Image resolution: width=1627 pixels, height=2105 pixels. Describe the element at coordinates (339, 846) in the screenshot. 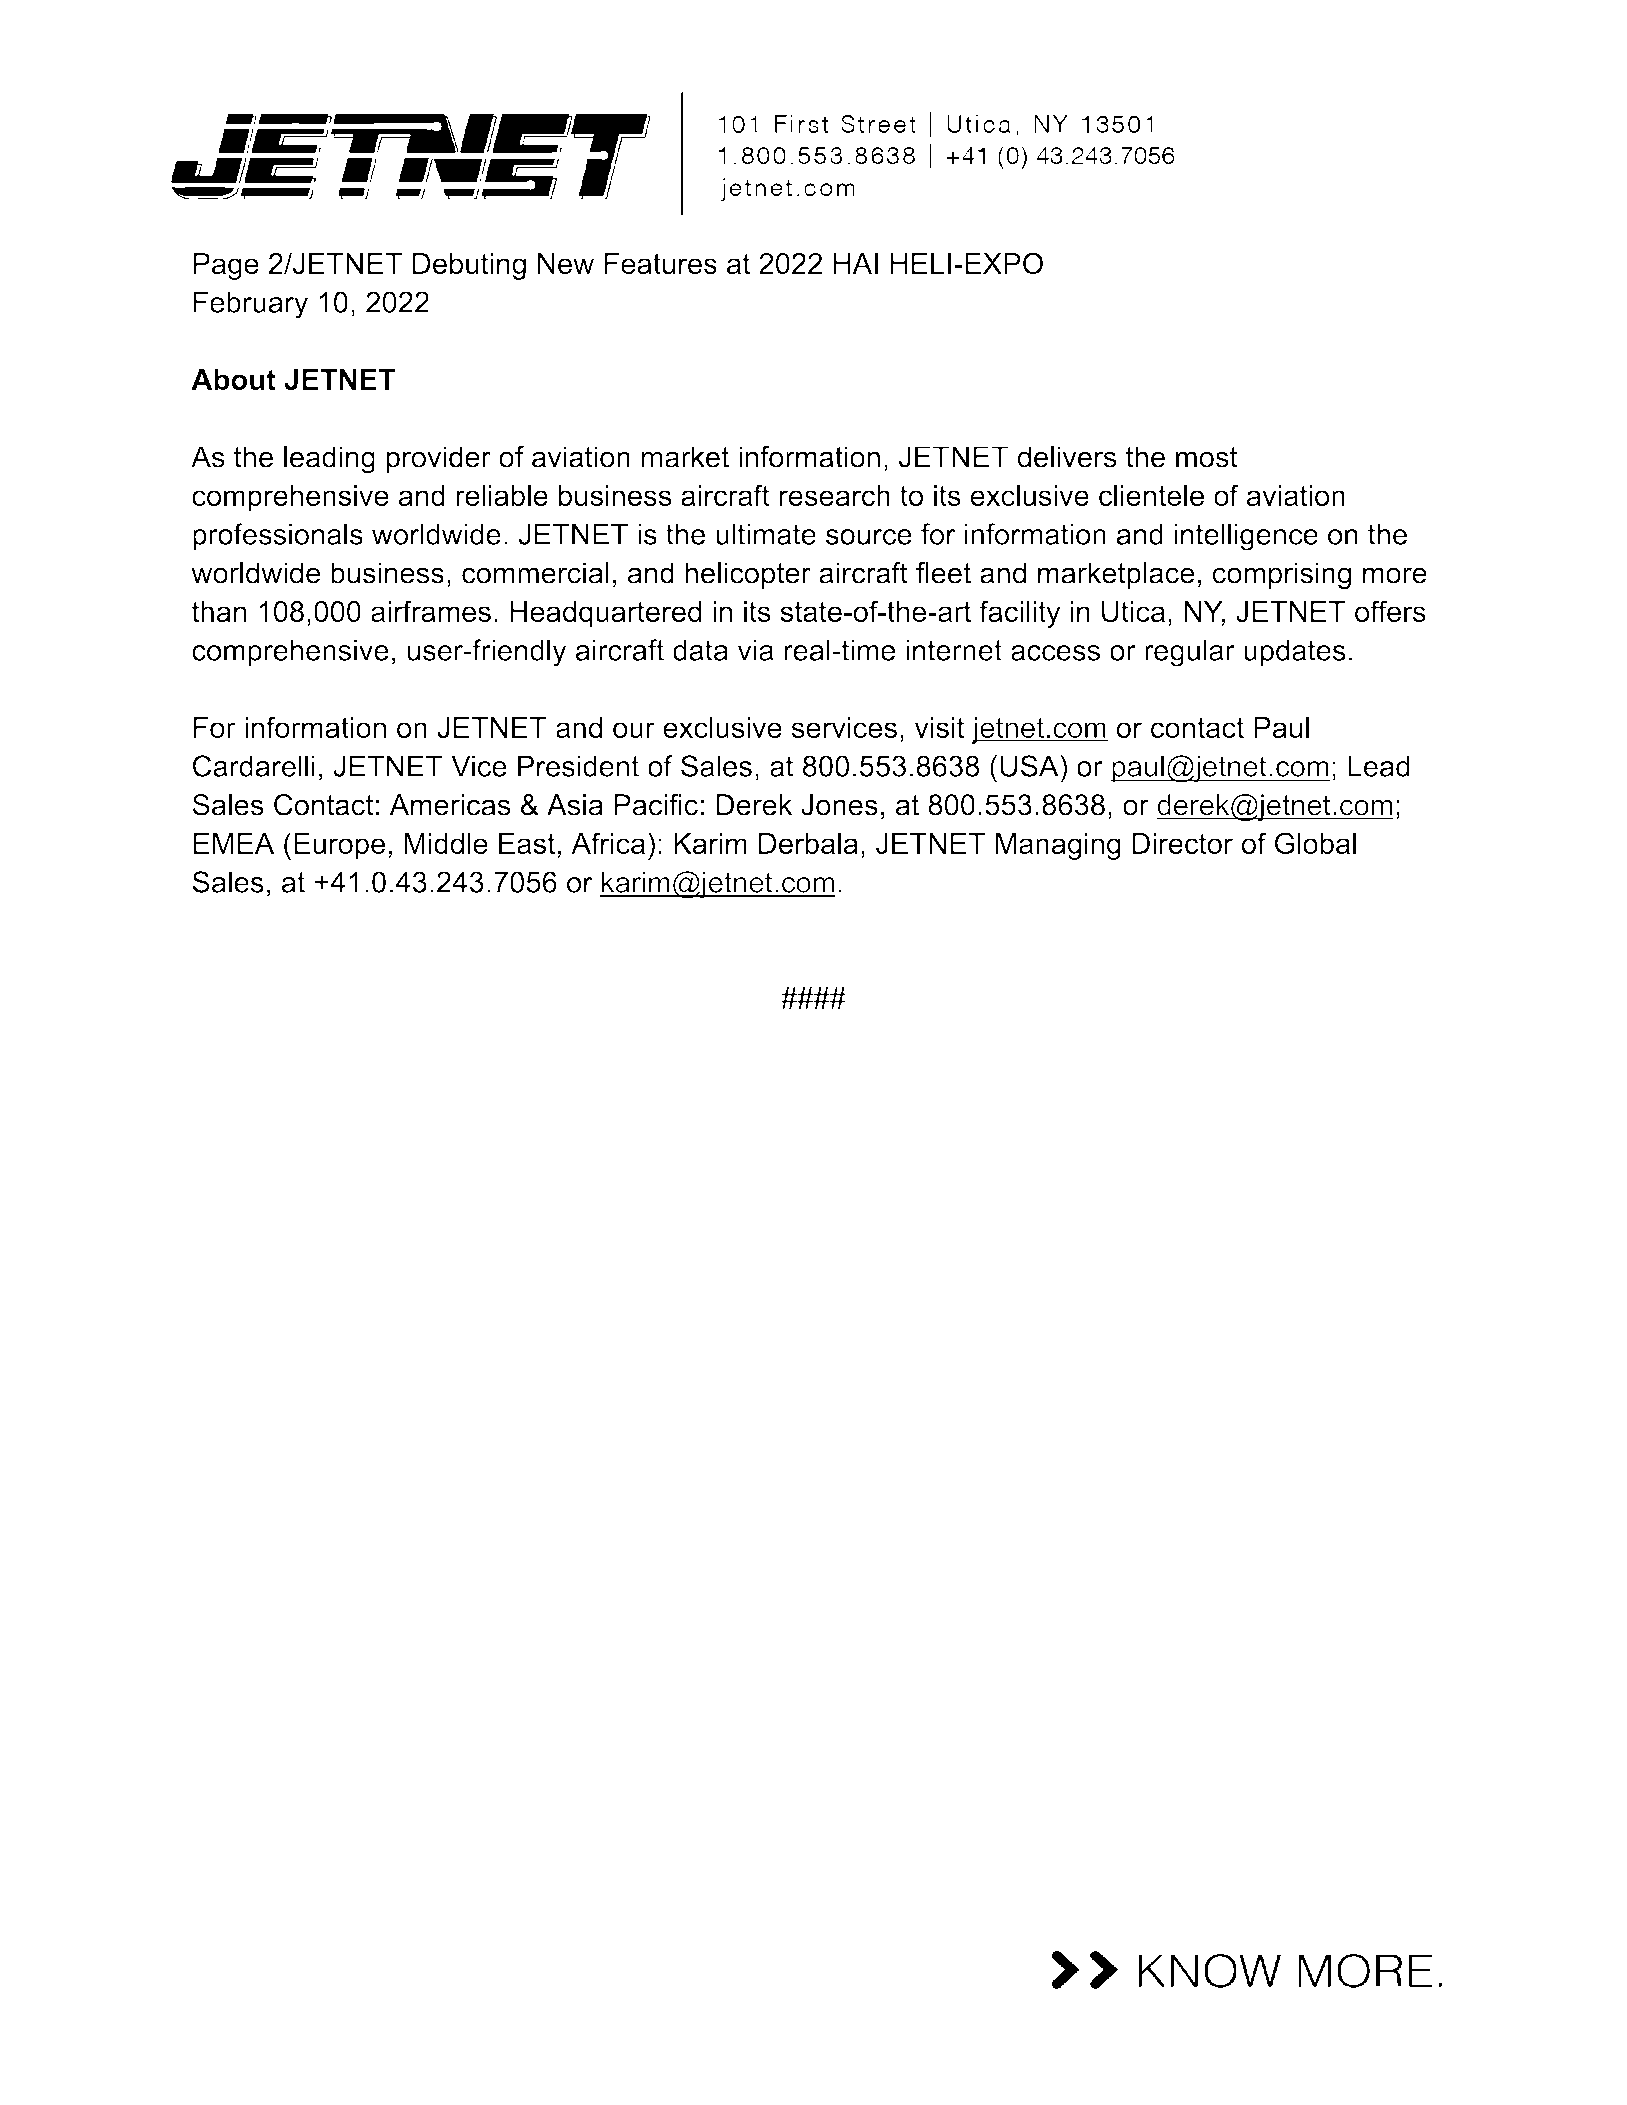

I see `Europe` at that location.
